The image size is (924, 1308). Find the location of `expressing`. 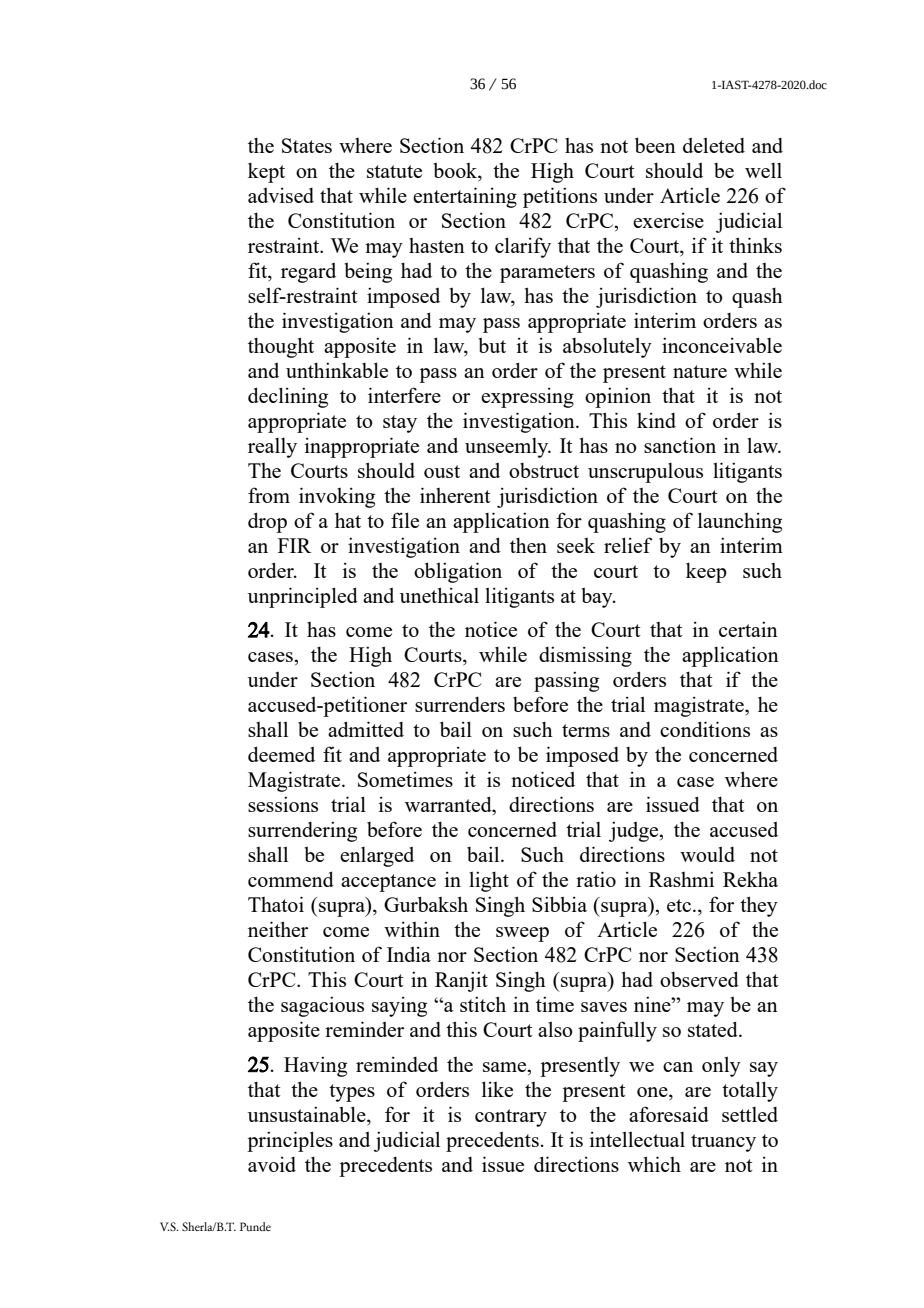

expressing is located at coordinates (527, 397).
